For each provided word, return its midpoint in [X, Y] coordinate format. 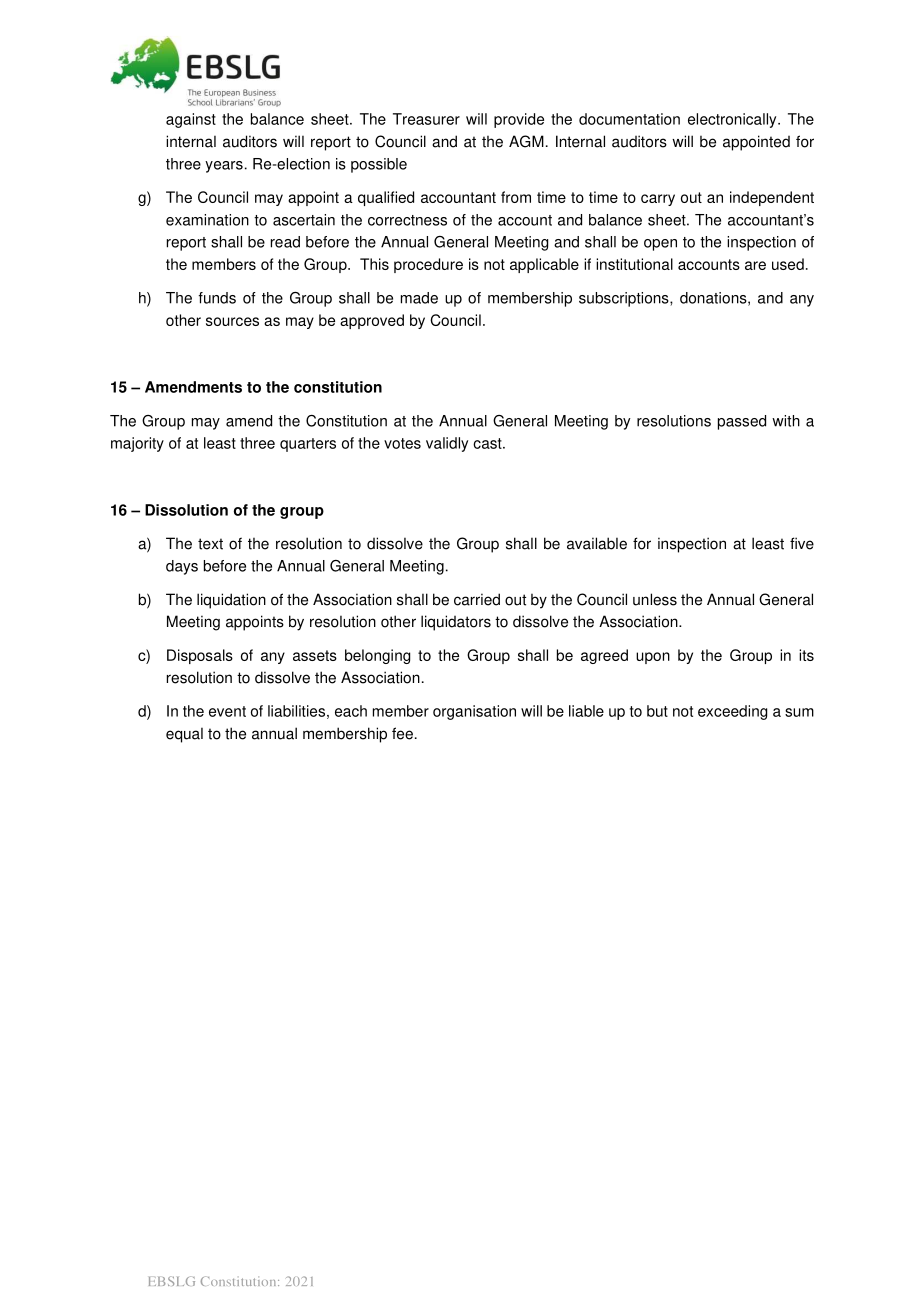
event [227, 711]
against [191, 120]
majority [137, 444]
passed [742, 422]
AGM [526, 141]
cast [488, 443]
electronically [733, 120]
